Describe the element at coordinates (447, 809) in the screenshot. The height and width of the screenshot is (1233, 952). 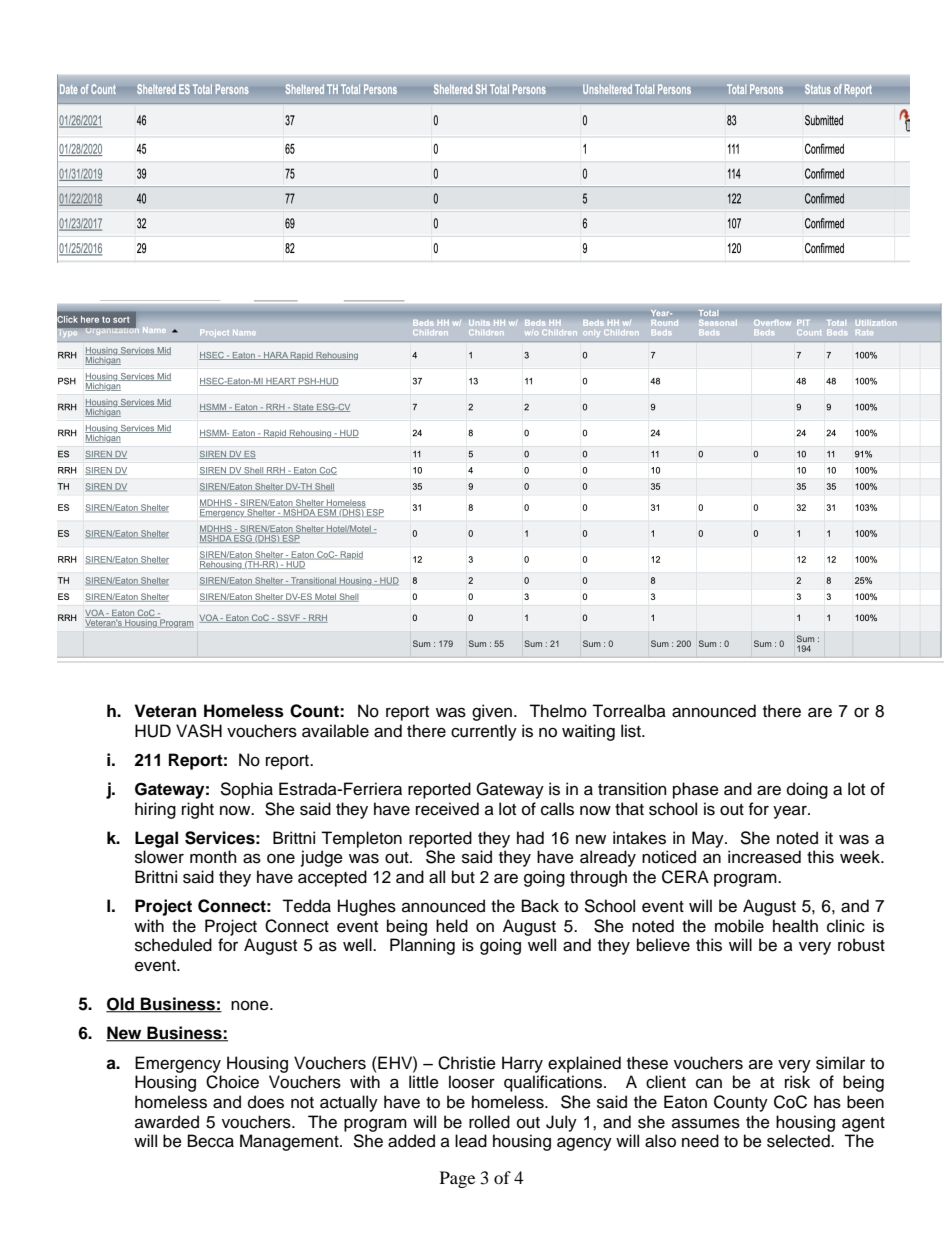
I see `received` at that location.
